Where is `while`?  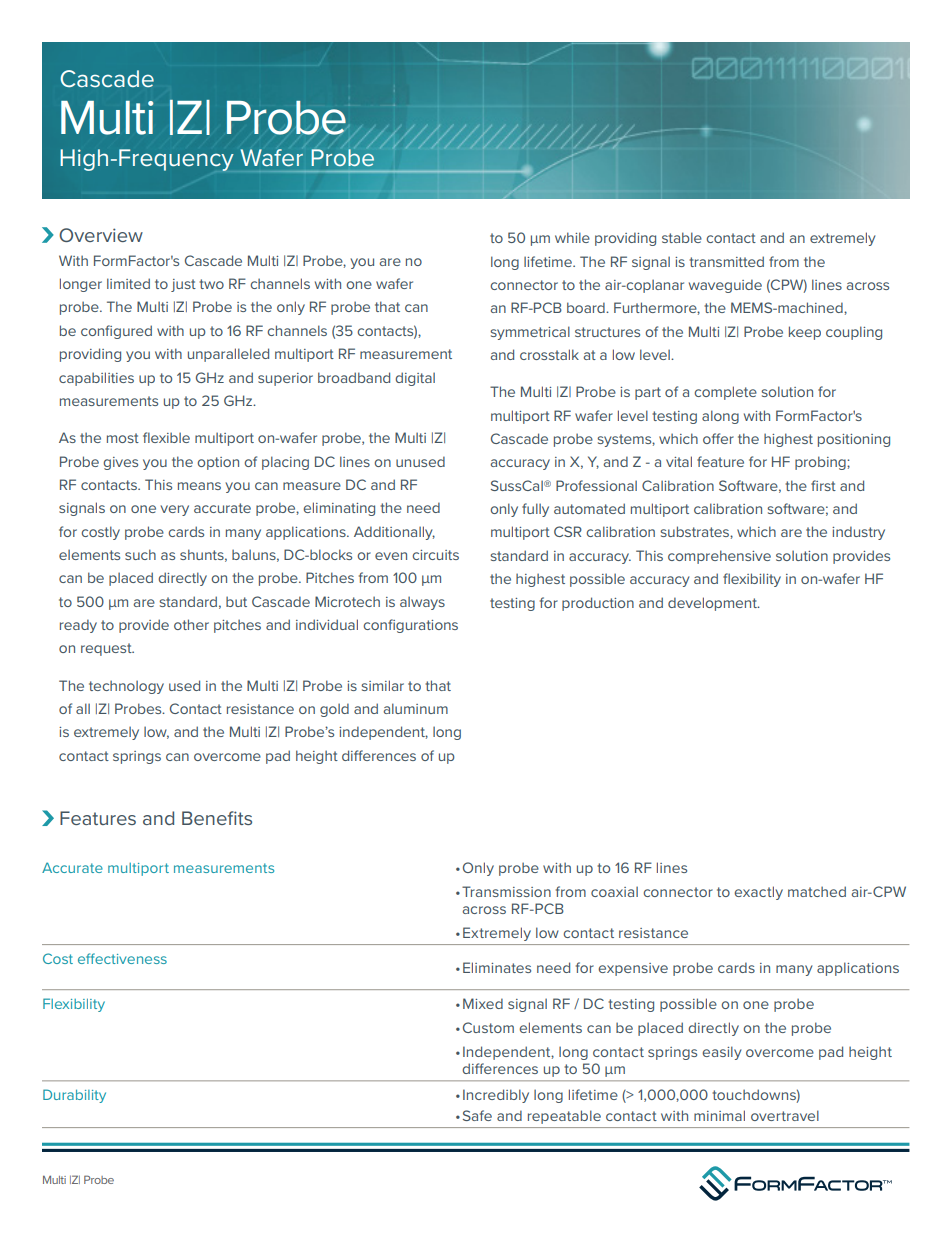
while is located at coordinates (572, 237).
